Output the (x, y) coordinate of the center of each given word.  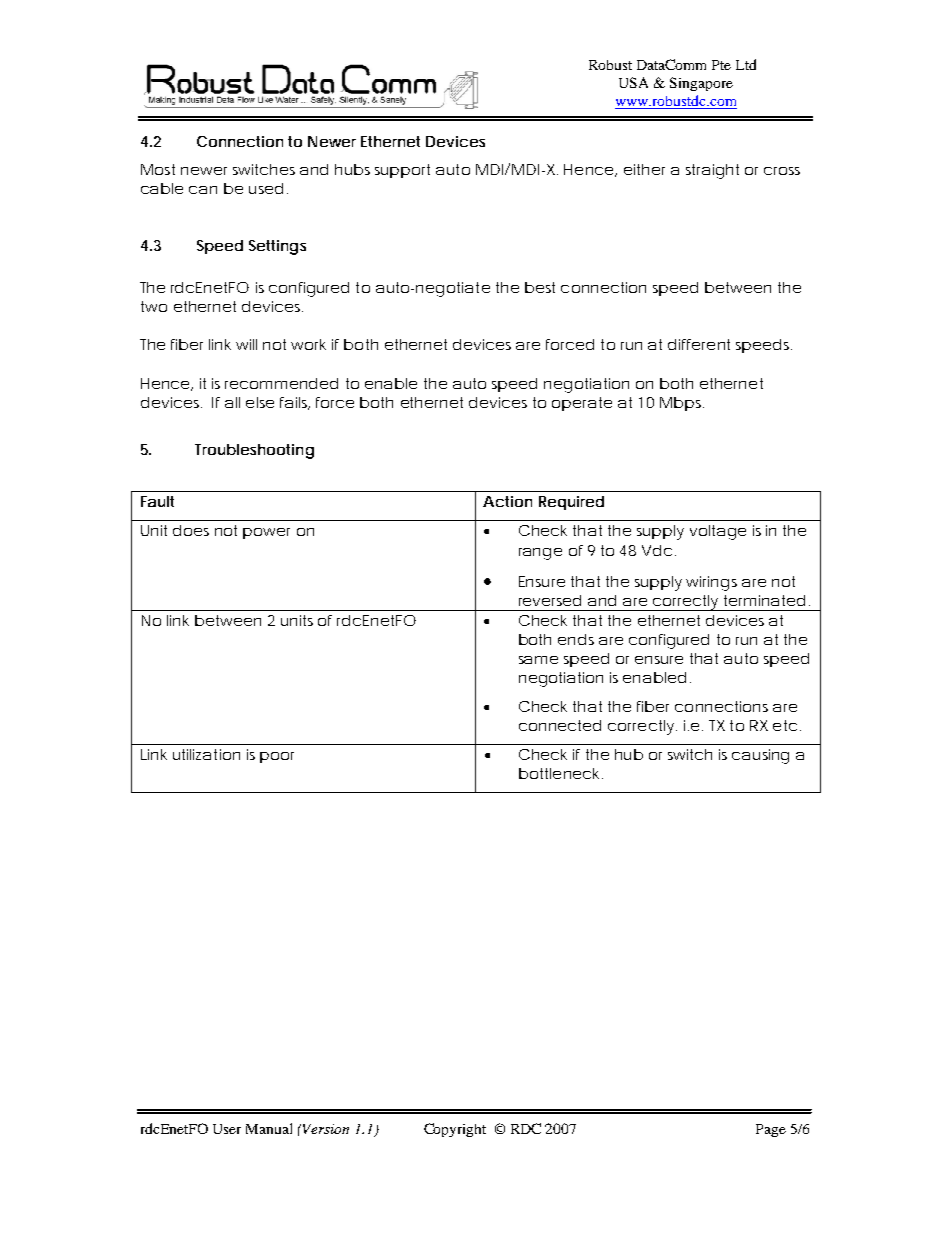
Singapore (701, 84)
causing (760, 756)
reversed (550, 600)
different (699, 344)
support (402, 171)
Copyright (455, 1130)
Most (158, 169)
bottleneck (559, 773)
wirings (711, 583)
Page (771, 1130)
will (246, 344)
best (540, 287)
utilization (206, 754)
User (227, 1129)
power (266, 533)
